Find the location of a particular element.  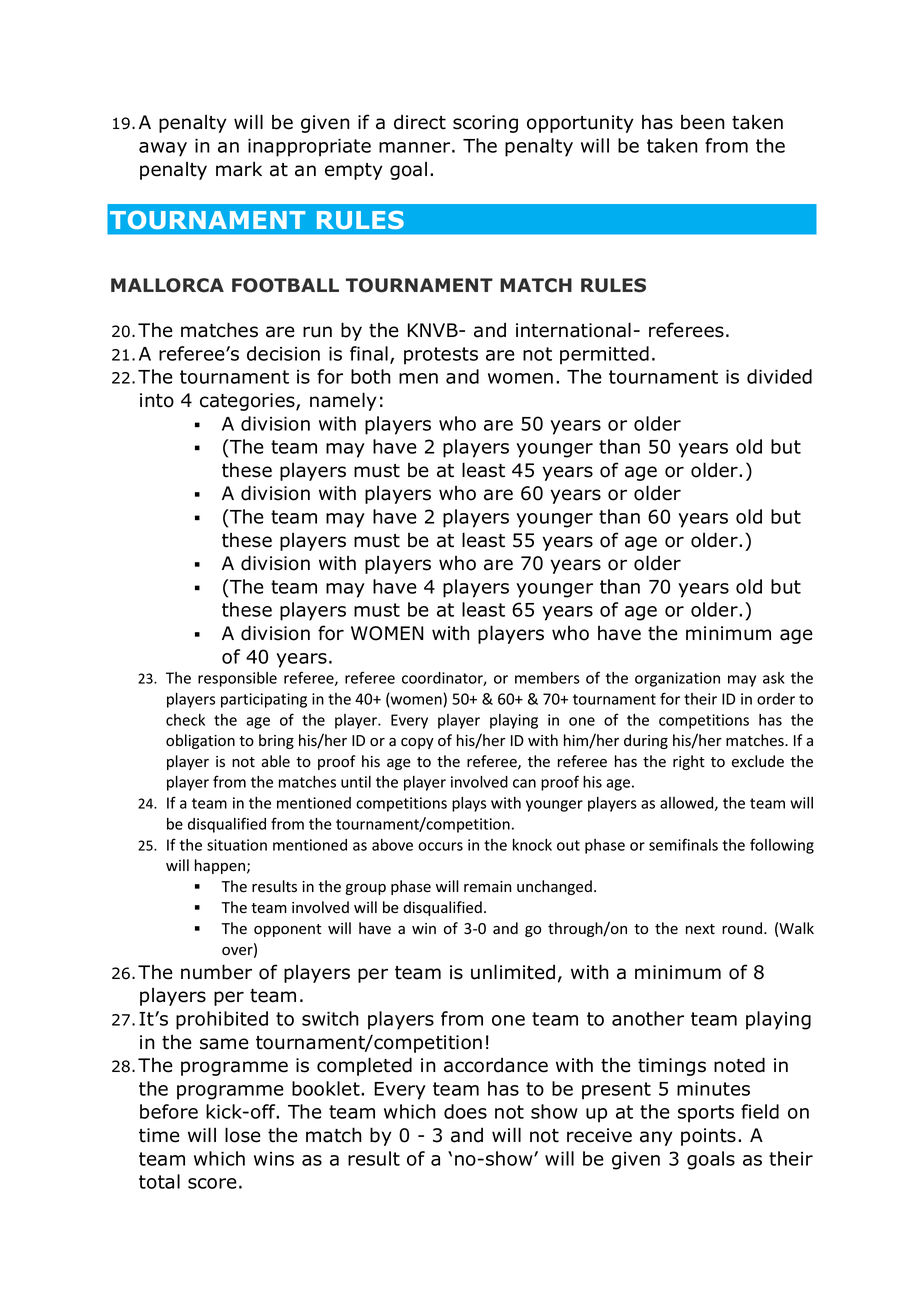

responsible is located at coordinates (237, 679).
